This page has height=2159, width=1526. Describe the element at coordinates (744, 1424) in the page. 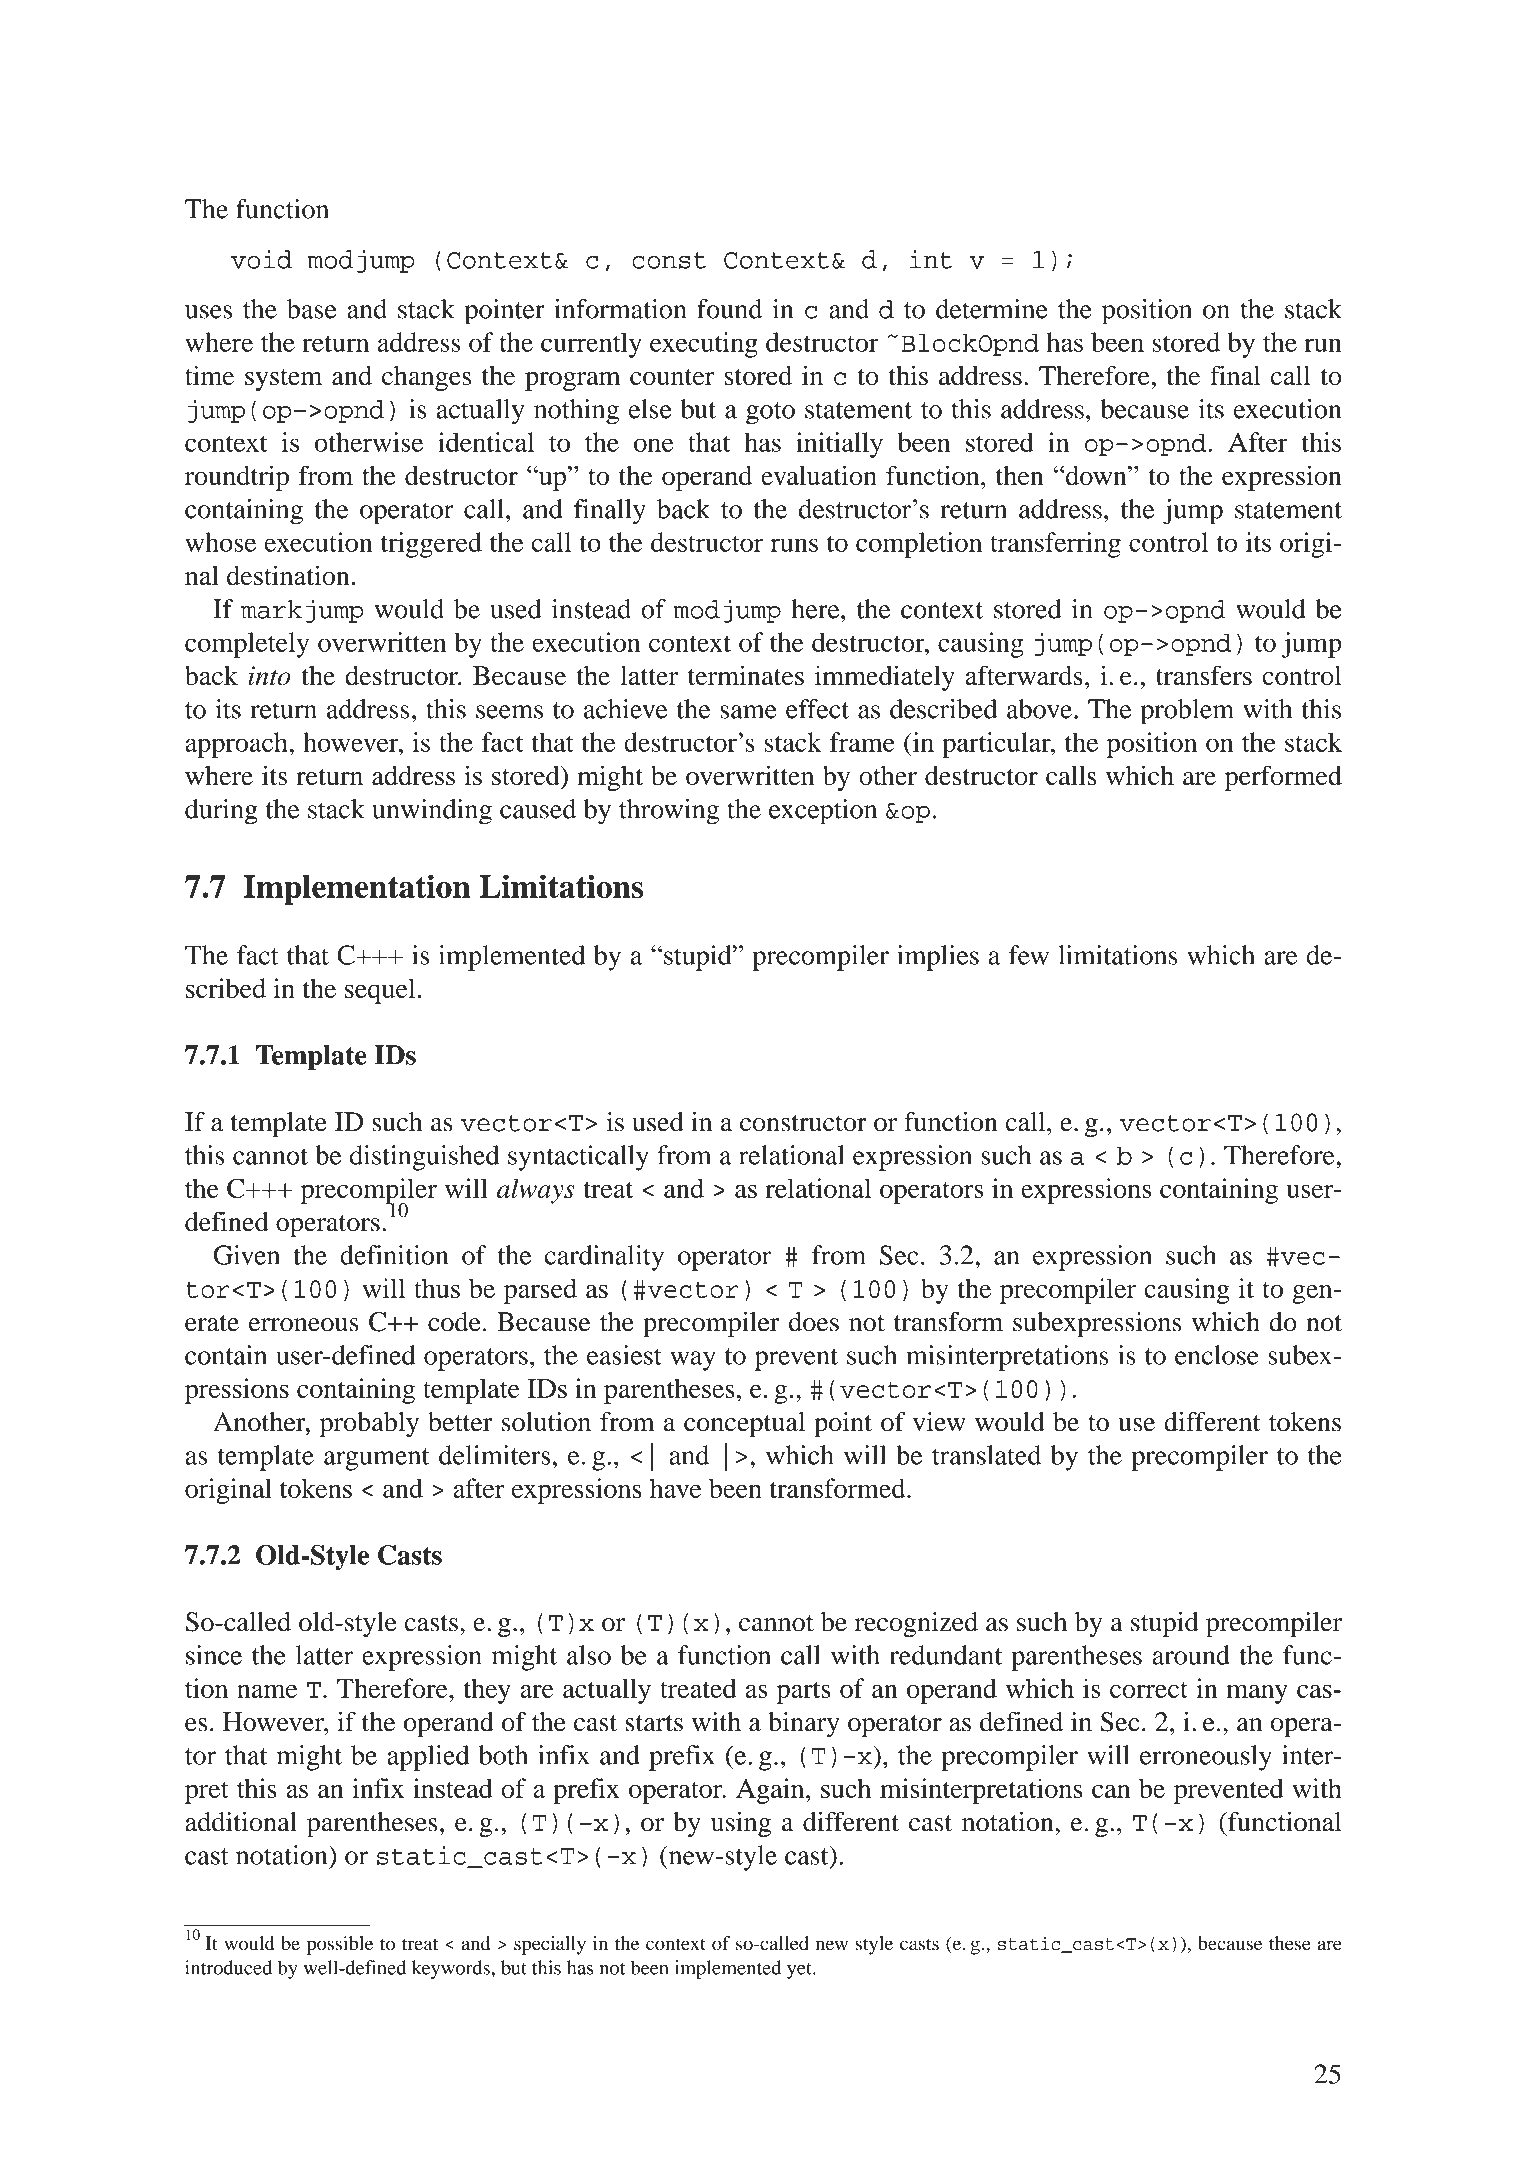

I see `conceptual` at that location.
